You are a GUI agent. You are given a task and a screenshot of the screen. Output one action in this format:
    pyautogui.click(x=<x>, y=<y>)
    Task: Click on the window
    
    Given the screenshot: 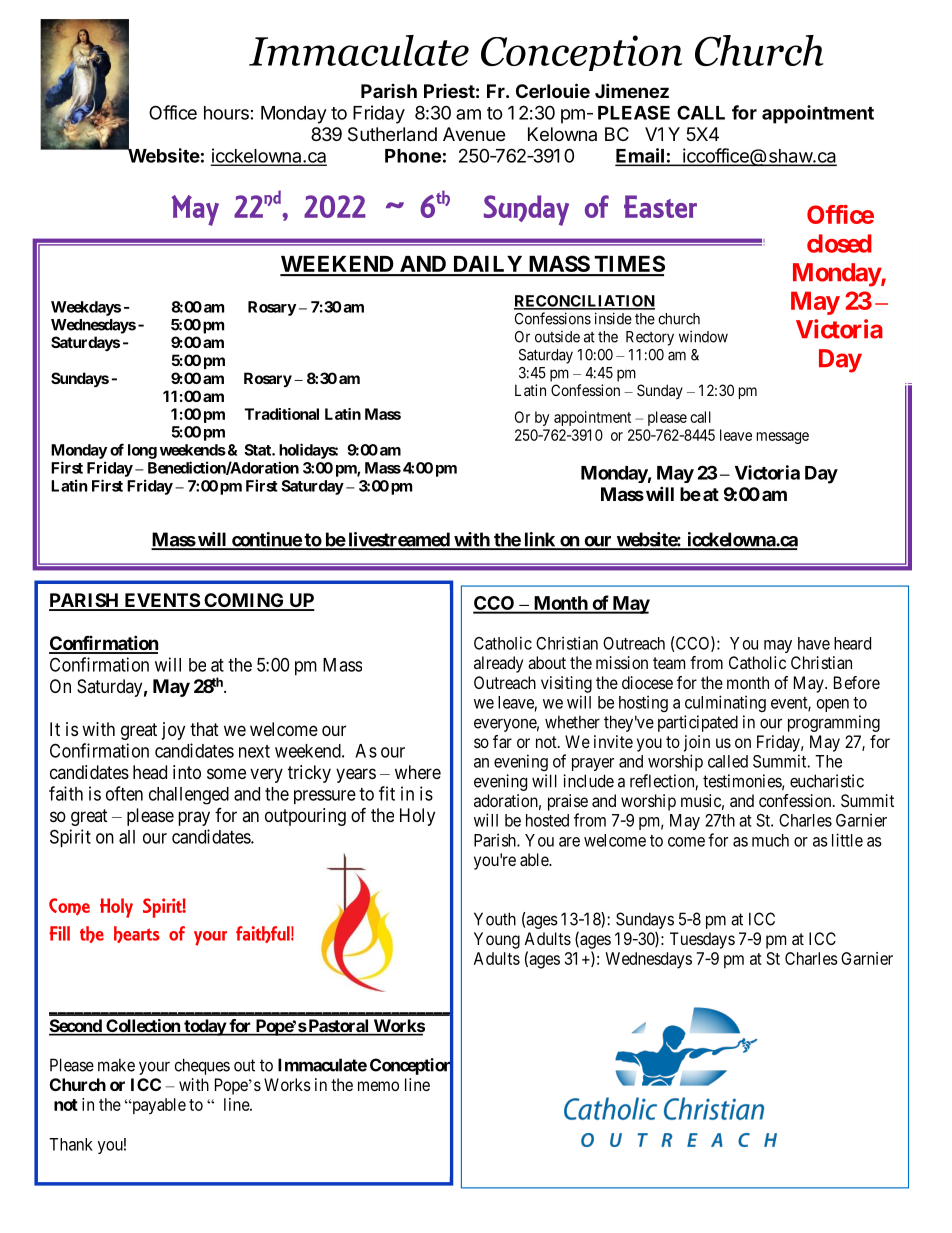 What is the action you would take?
    pyautogui.click(x=703, y=336)
